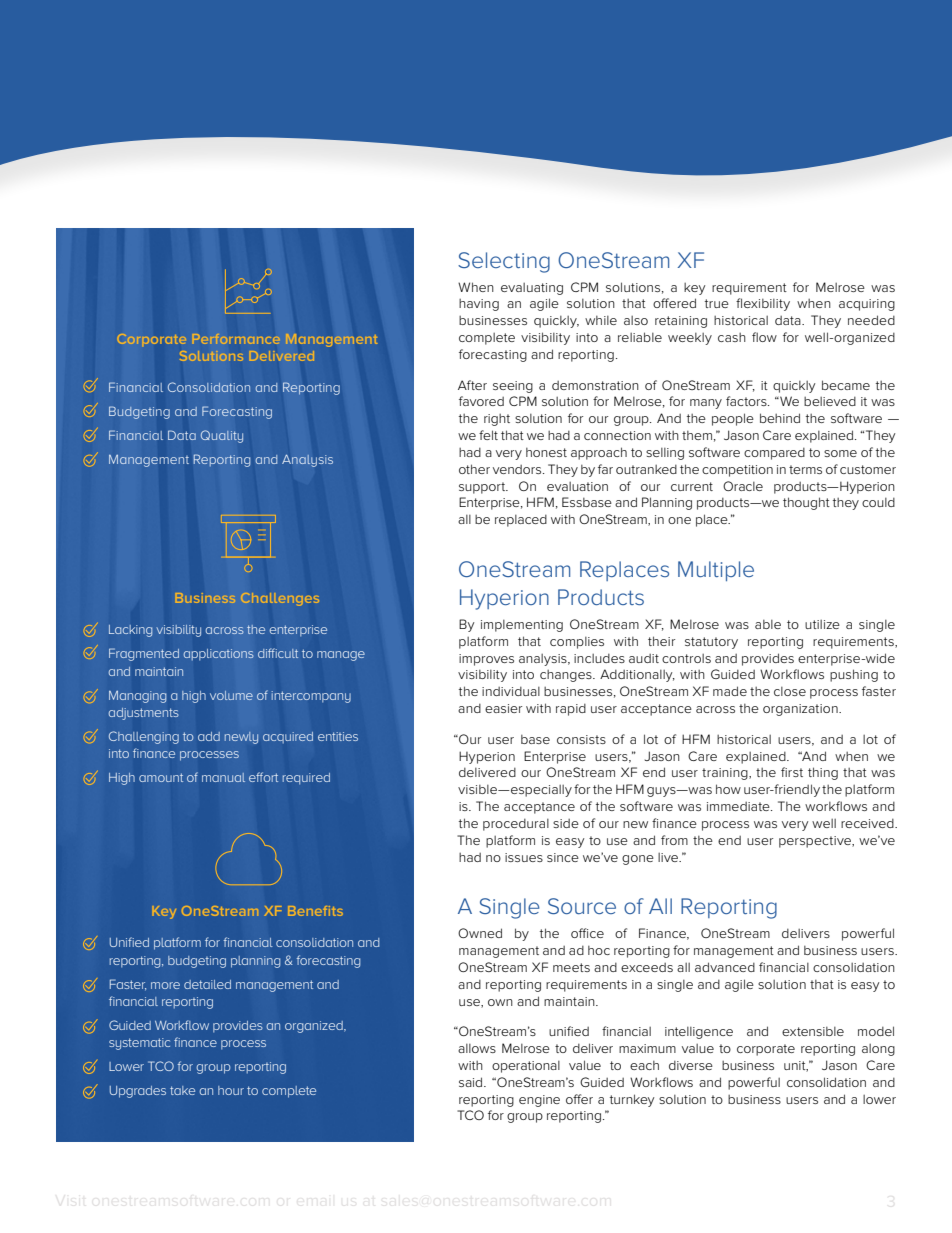  What do you see at coordinates (222, 436) in the screenshot?
I see `Quality` at bounding box center [222, 436].
